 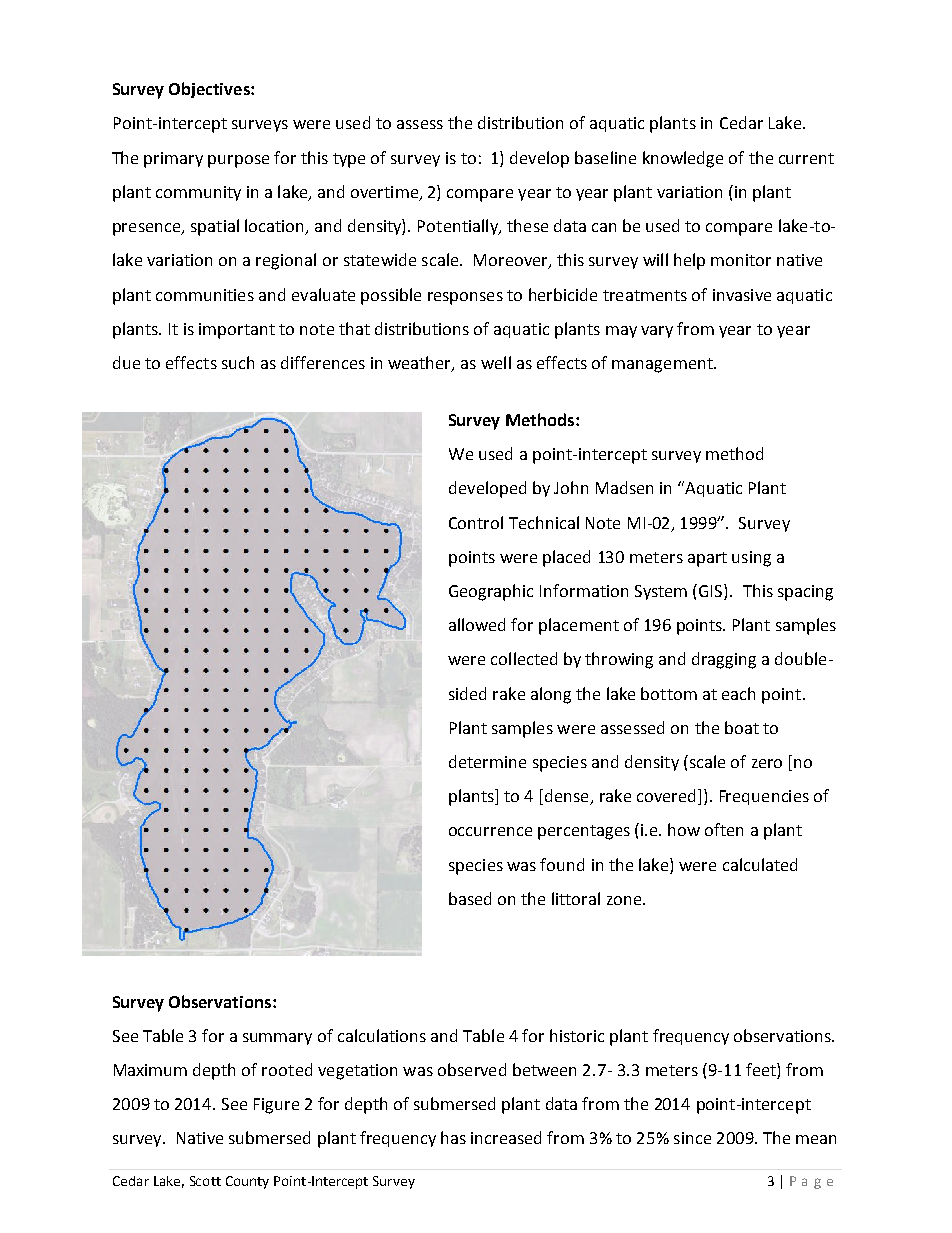 What do you see at coordinates (453, 1137) in the screenshot?
I see `has` at bounding box center [453, 1137].
